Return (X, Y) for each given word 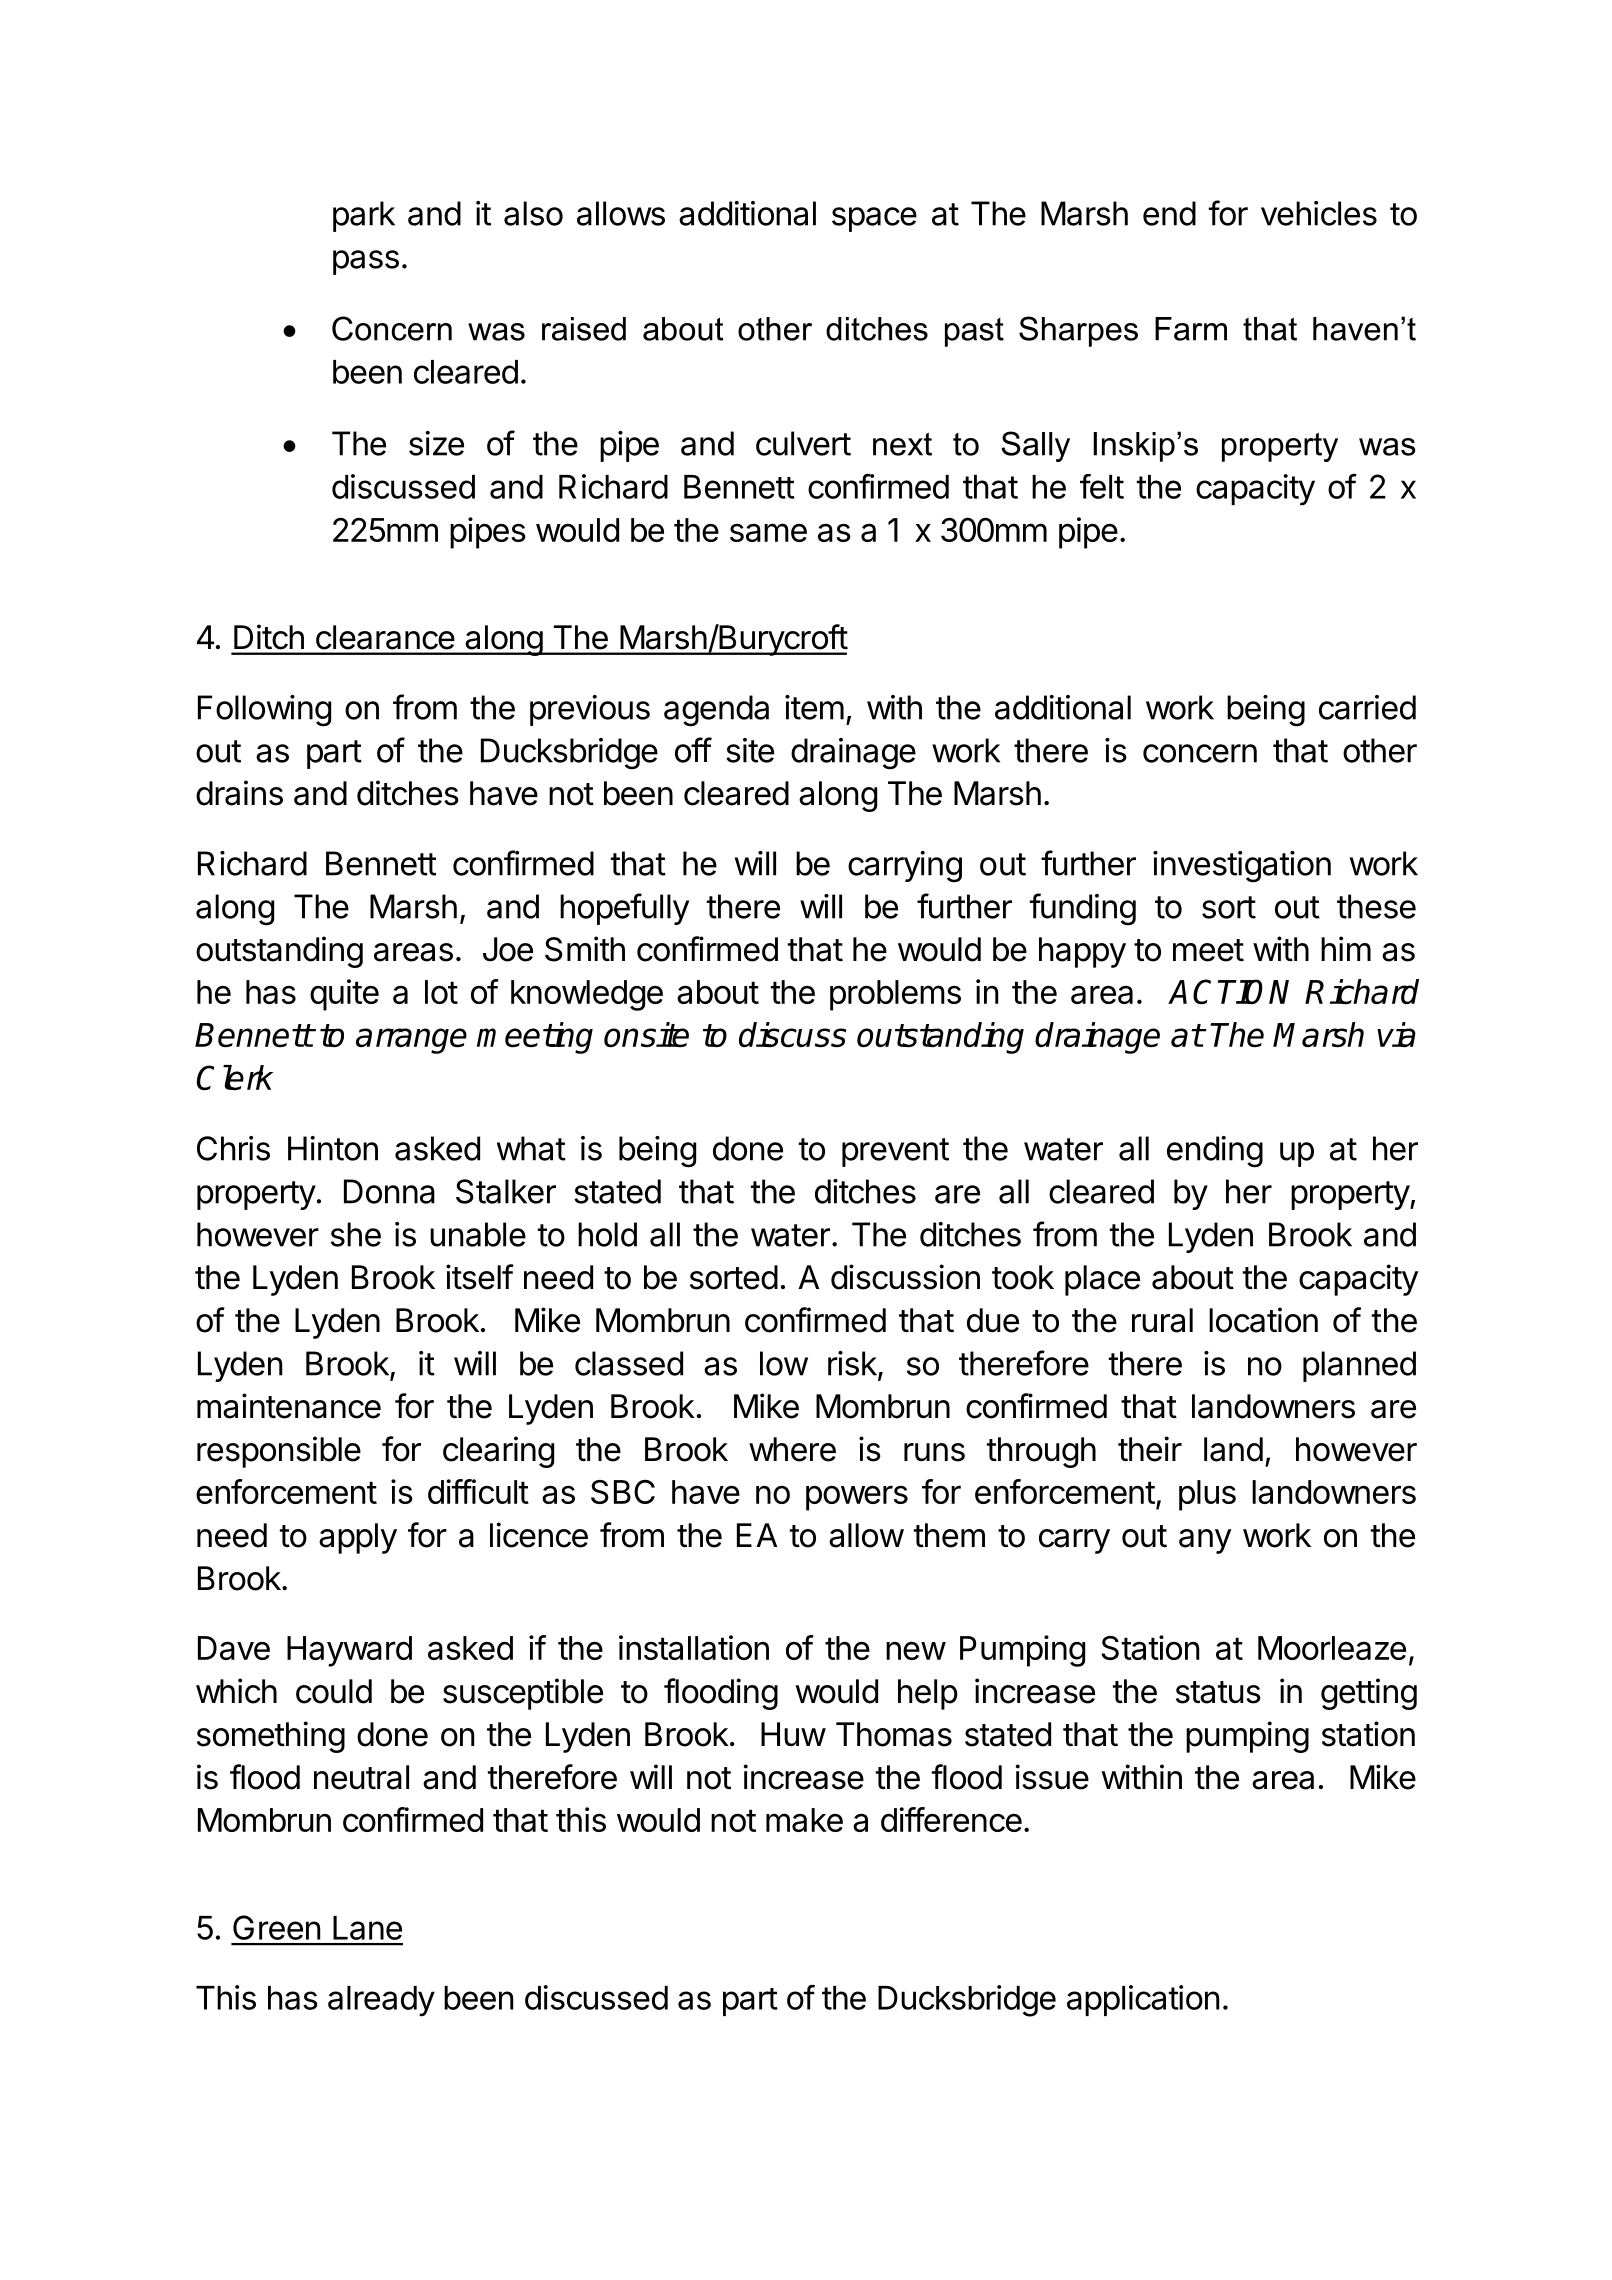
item (814, 707)
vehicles (1319, 213)
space (874, 219)
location (1263, 1320)
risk (853, 1364)
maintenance (289, 1406)
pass (366, 262)
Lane (367, 1928)
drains (239, 793)
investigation (1242, 867)
